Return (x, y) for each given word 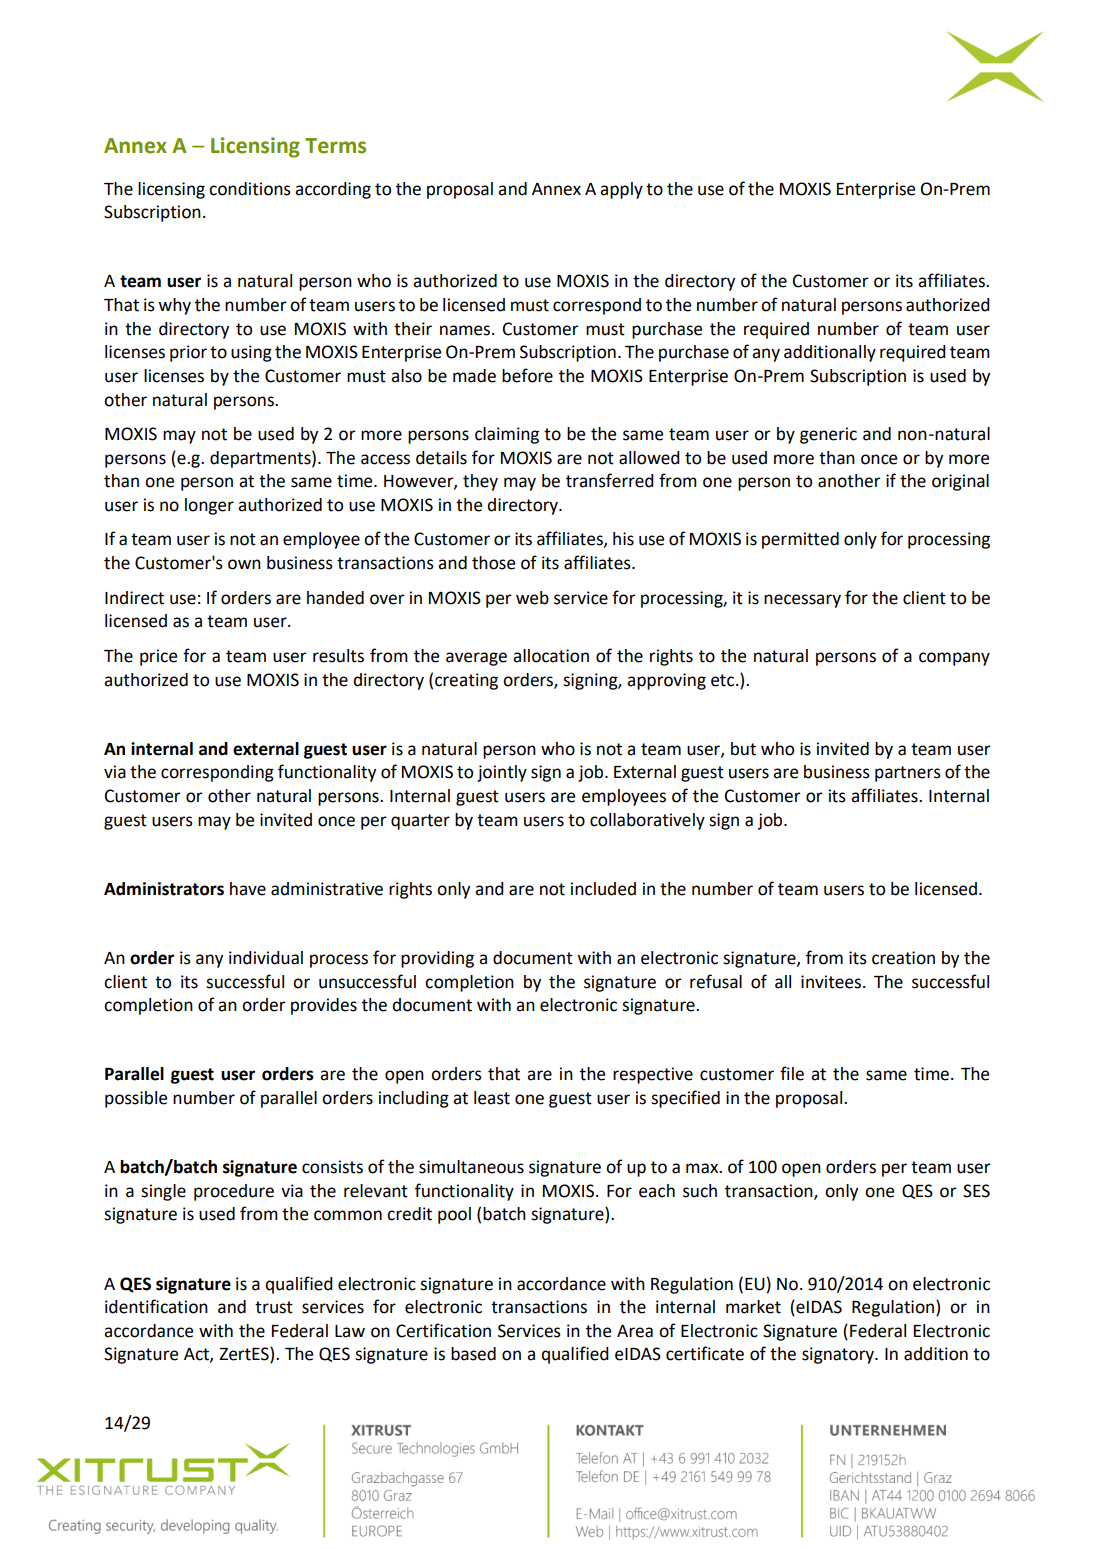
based (473, 1354)
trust (274, 1307)
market (753, 1307)
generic (828, 435)
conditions (250, 189)
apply (621, 190)
